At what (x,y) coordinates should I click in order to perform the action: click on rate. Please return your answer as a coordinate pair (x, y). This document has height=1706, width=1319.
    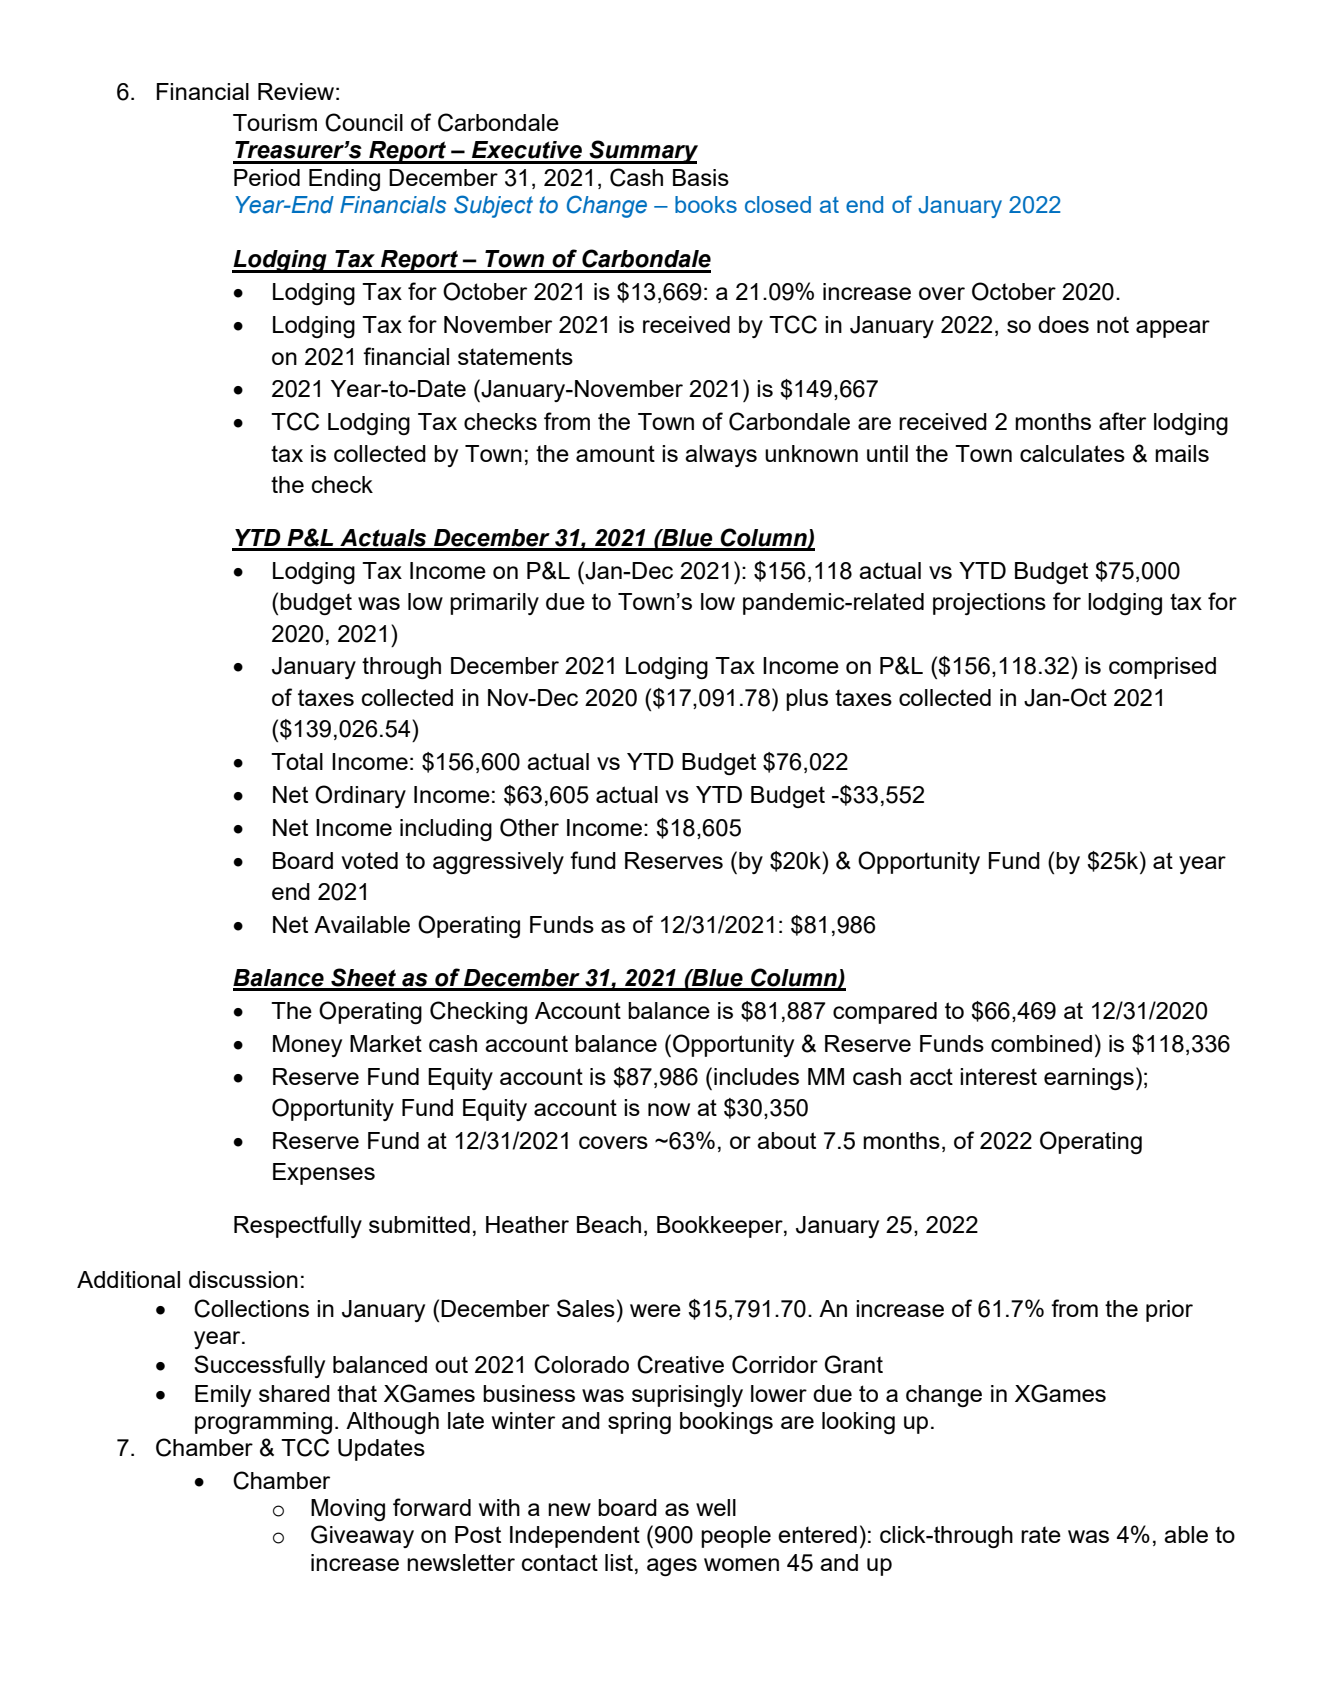
    Looking at the image, I should click on (1041, 1534).
